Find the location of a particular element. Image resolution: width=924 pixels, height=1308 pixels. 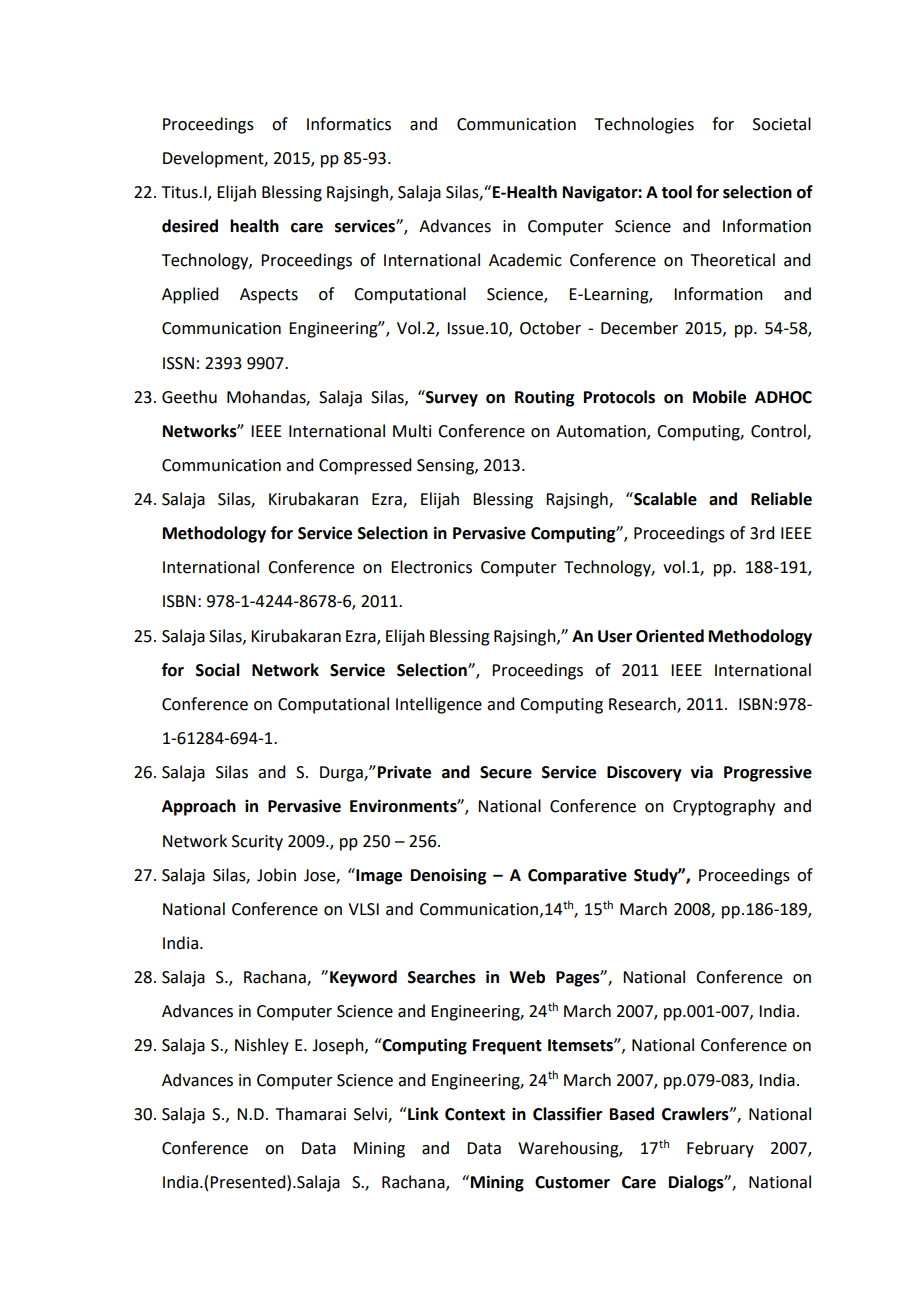

Link is located at coordinates (422, 1113).
